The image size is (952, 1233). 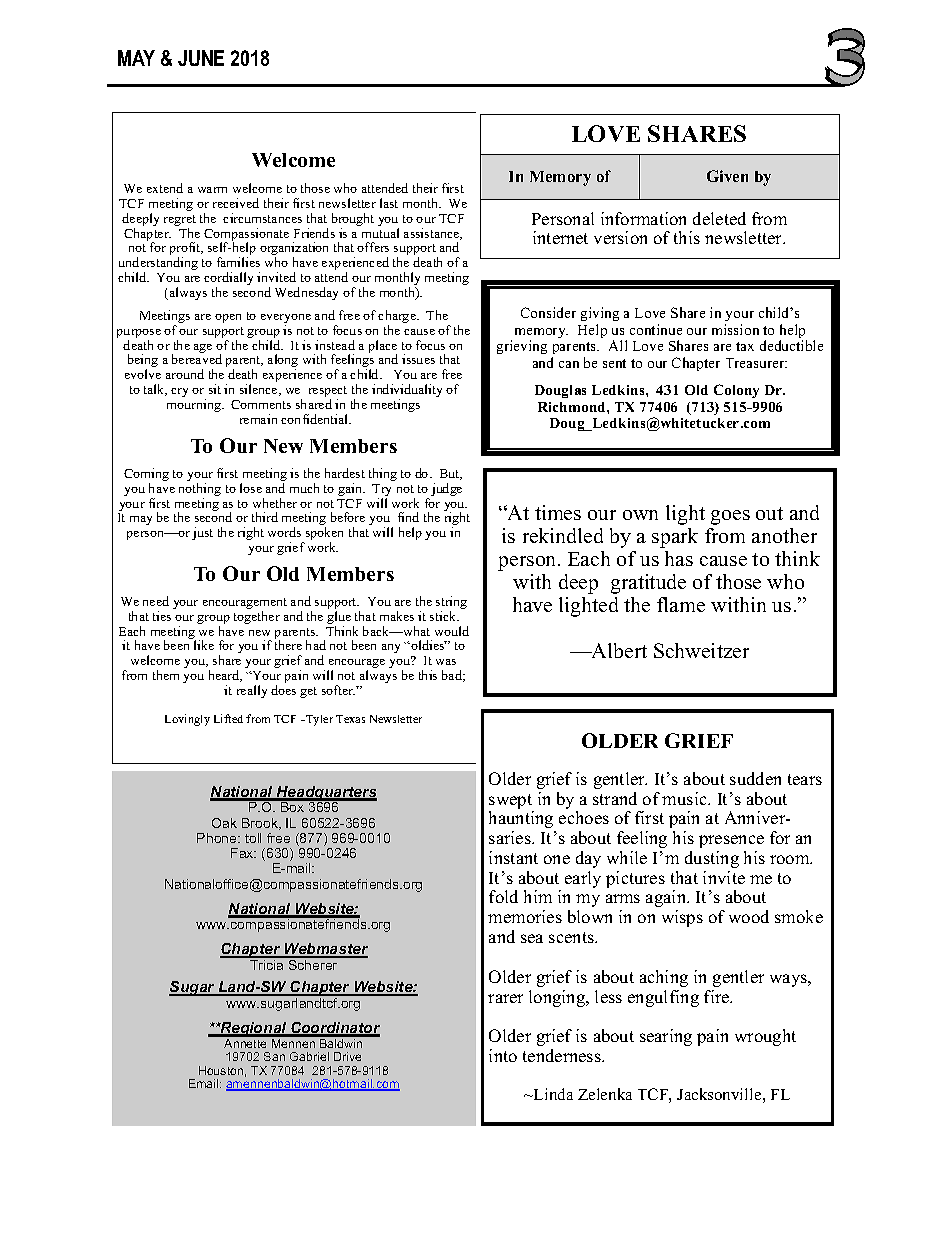 I want to click on swept, so click(x=511, y=803).
